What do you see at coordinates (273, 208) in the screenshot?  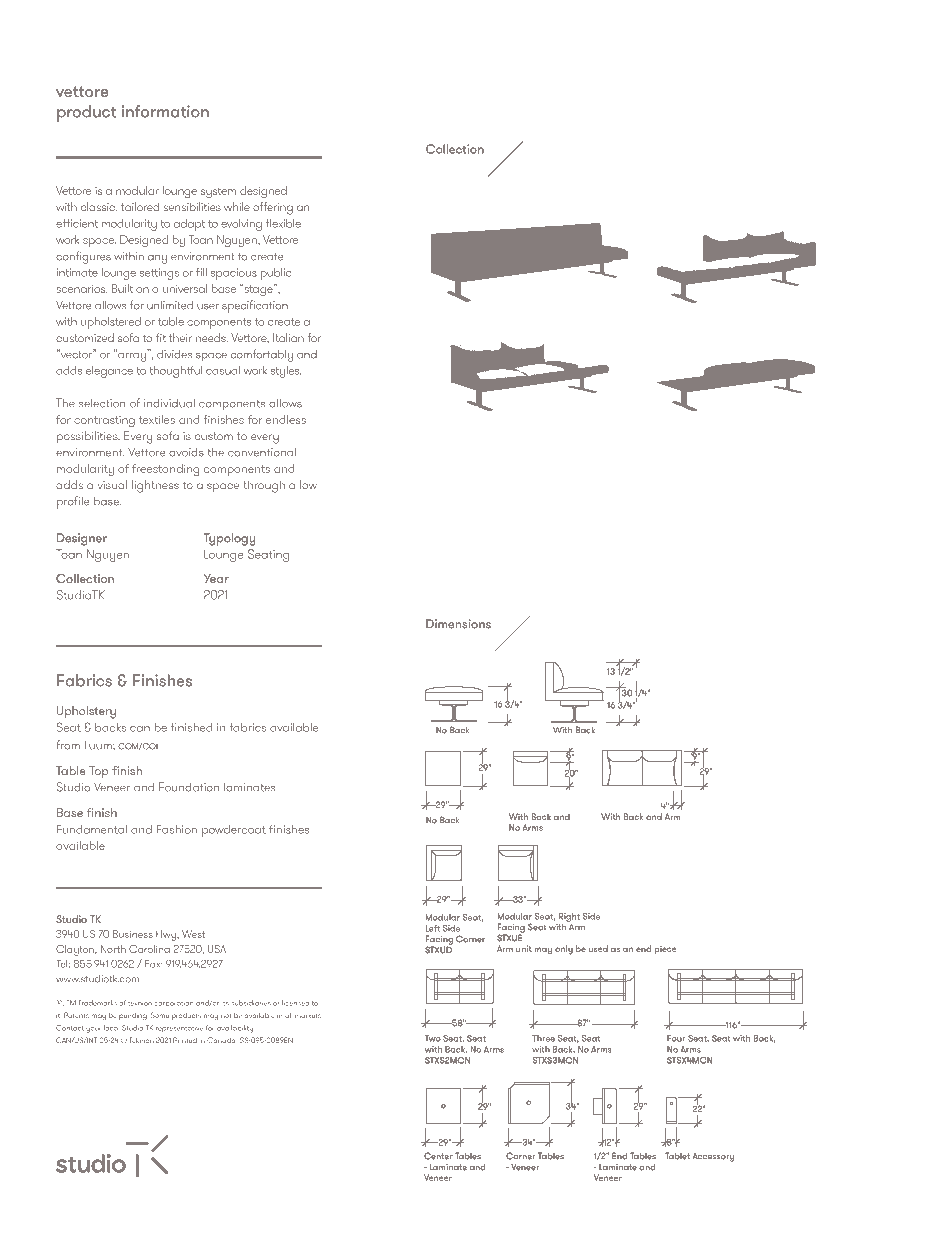 I see `offering` at bounding box center [273, 208].
